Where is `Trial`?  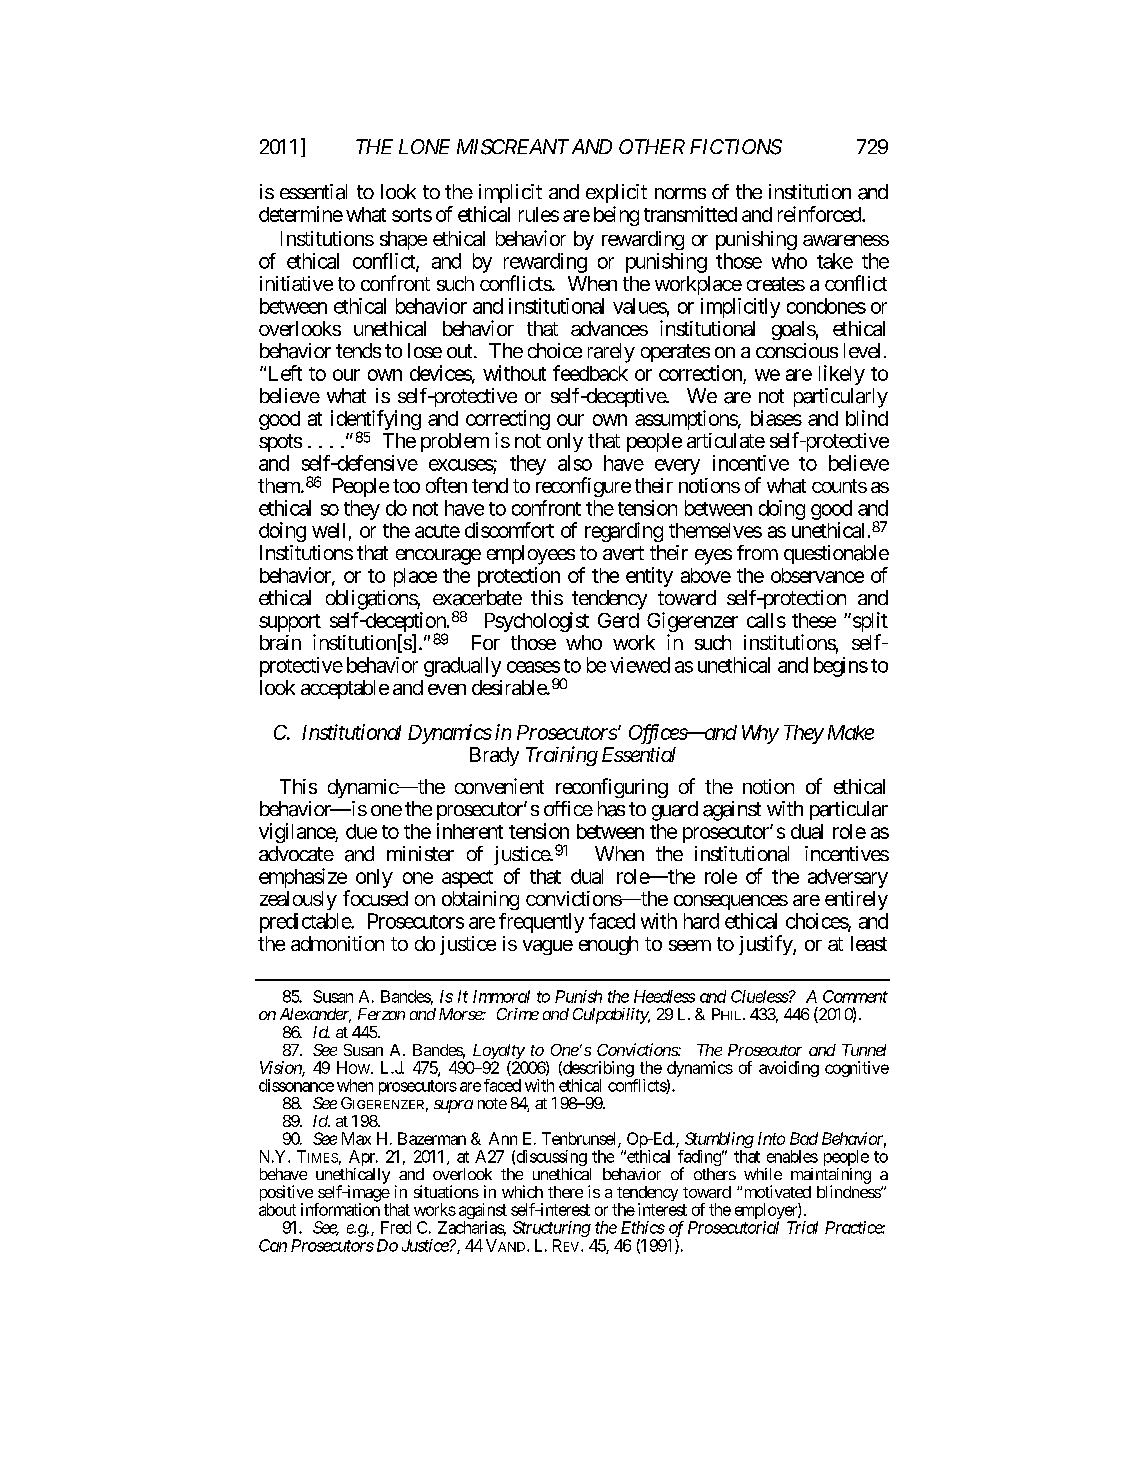
Trial is located at coordinates (802, 1227).
